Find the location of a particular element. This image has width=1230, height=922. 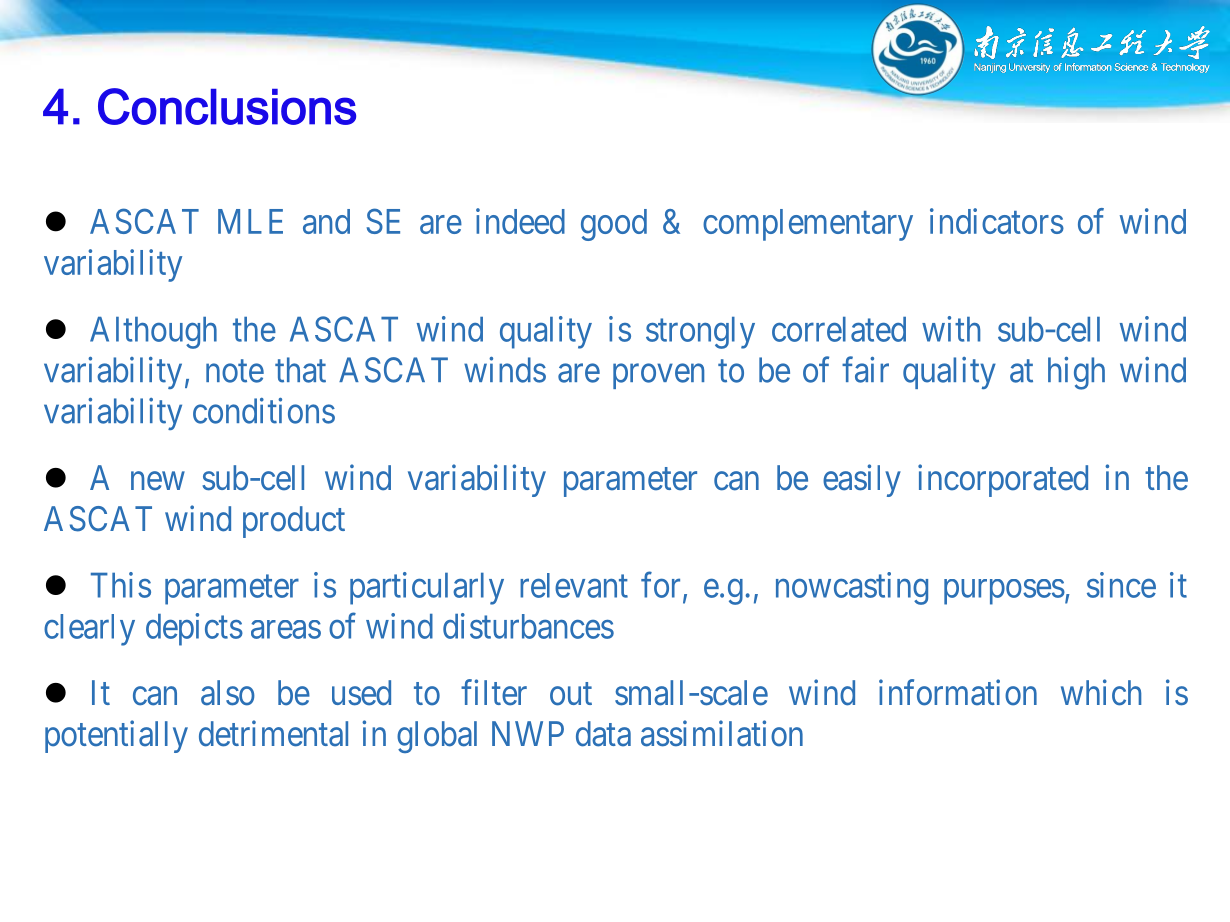

that is located at coordinates (300, 370).
